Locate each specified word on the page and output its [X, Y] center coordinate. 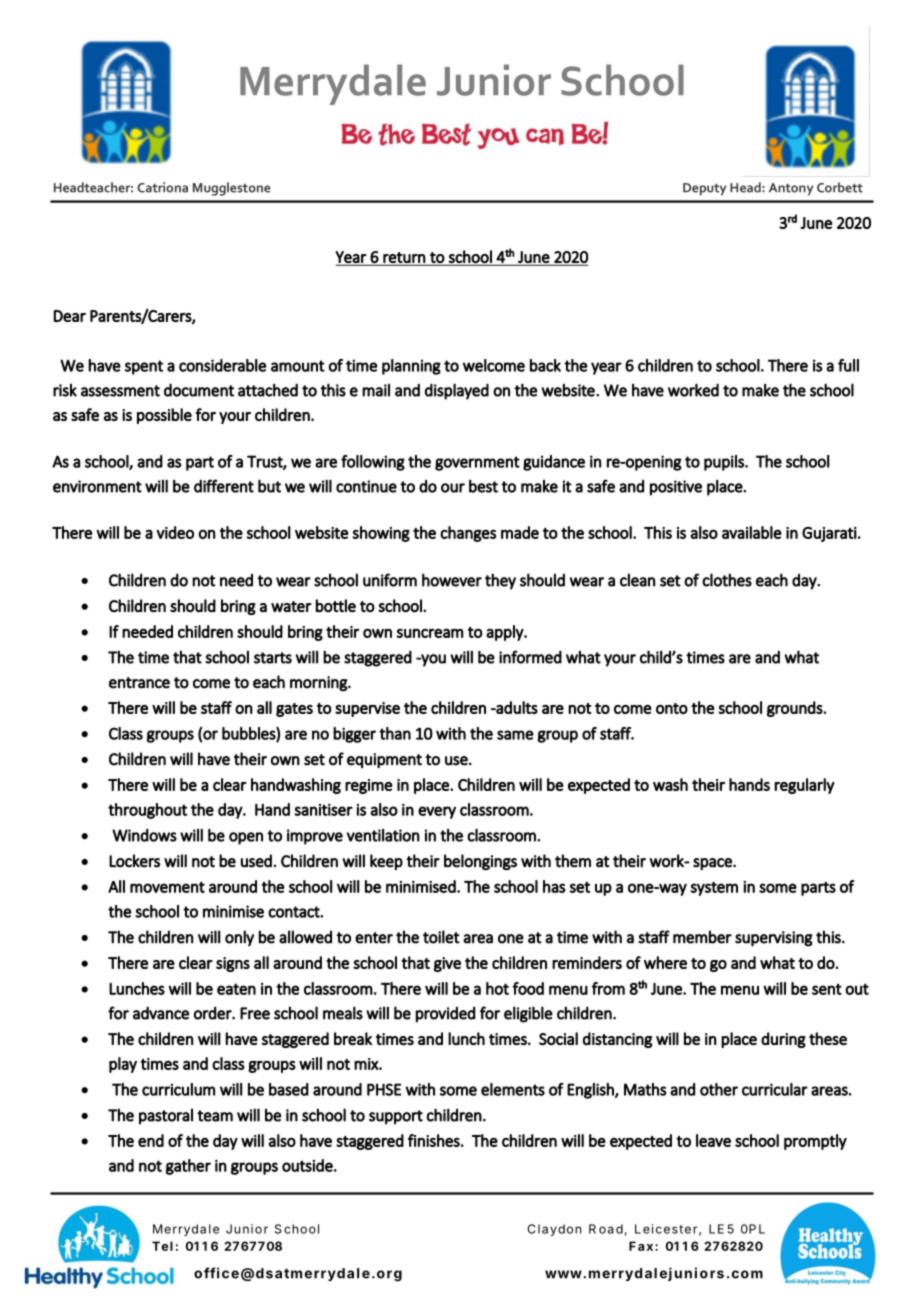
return [404, 258]
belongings [480, 862]
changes [468, 534]
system [714, 888]
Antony [791, 189]
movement [167, 887]
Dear [69, 316]
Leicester [666, 1229]
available [752, 532]
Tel [162, 1246]
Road [606, 1229]
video [175, 532]
